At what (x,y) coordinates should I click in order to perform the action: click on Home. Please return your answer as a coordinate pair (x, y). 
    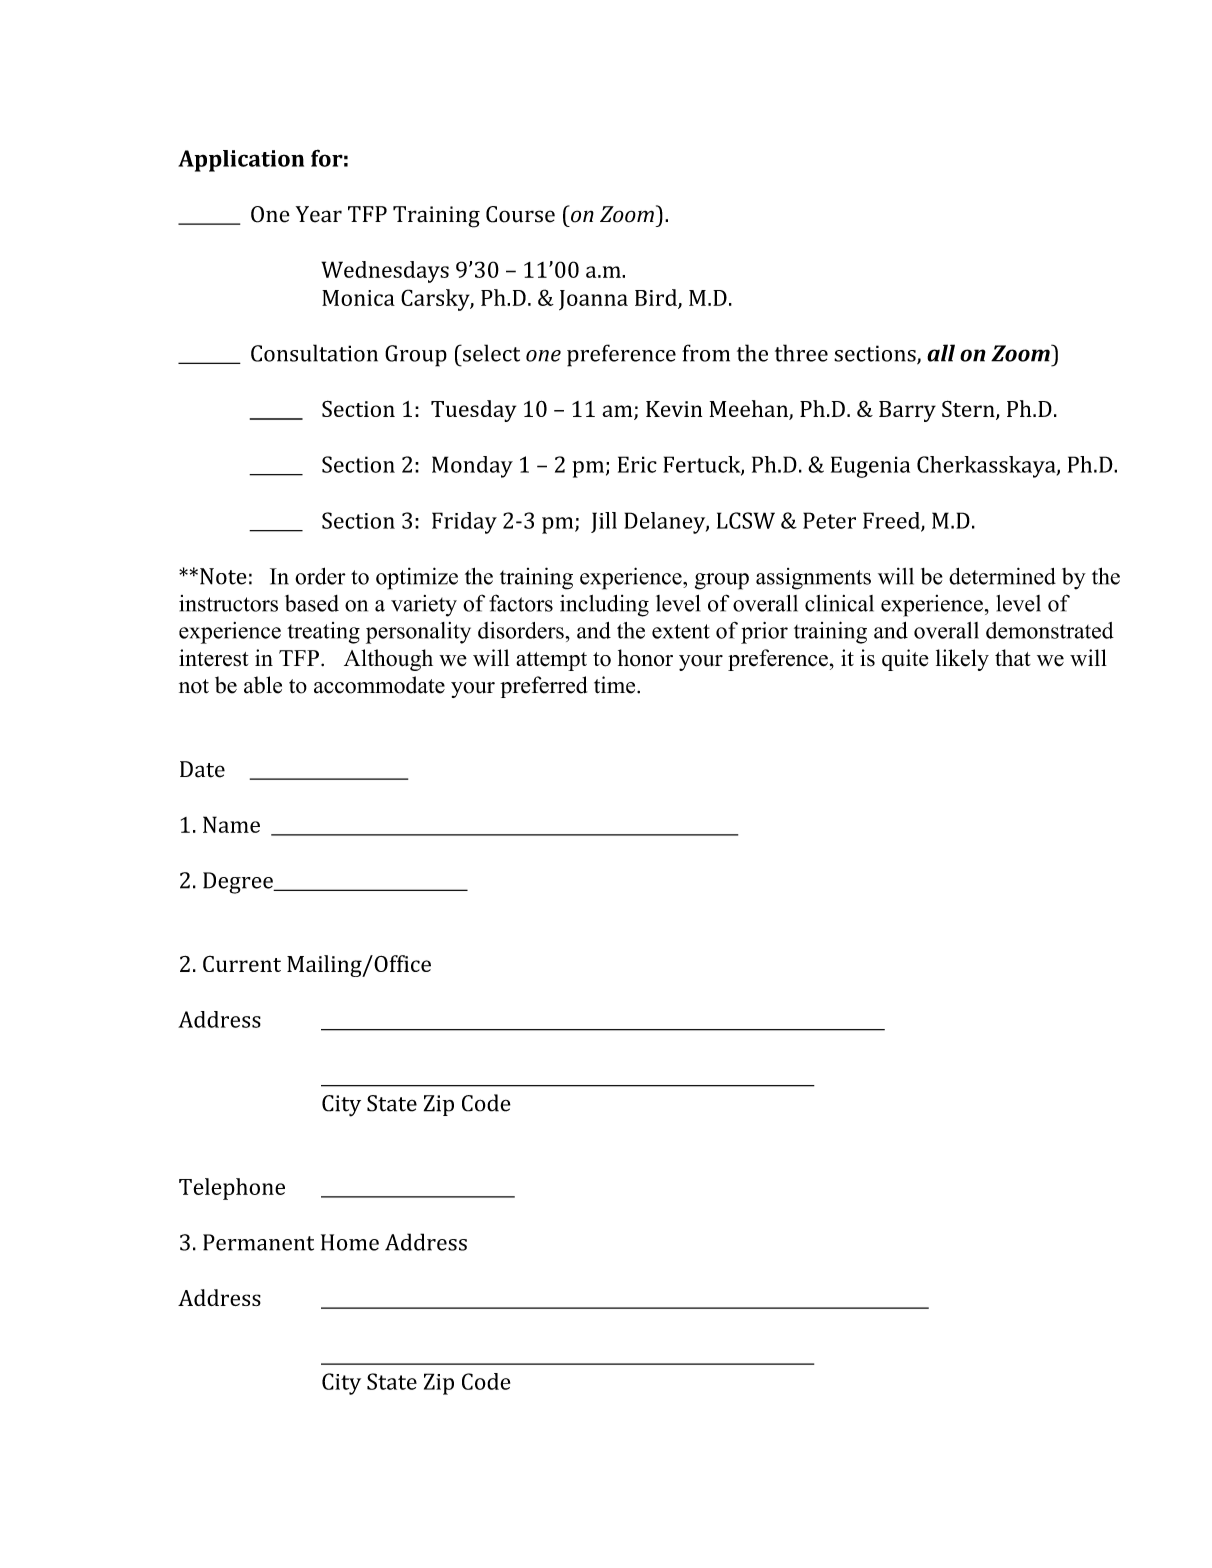
    Looking at the image, I should click on (350, 1242).
